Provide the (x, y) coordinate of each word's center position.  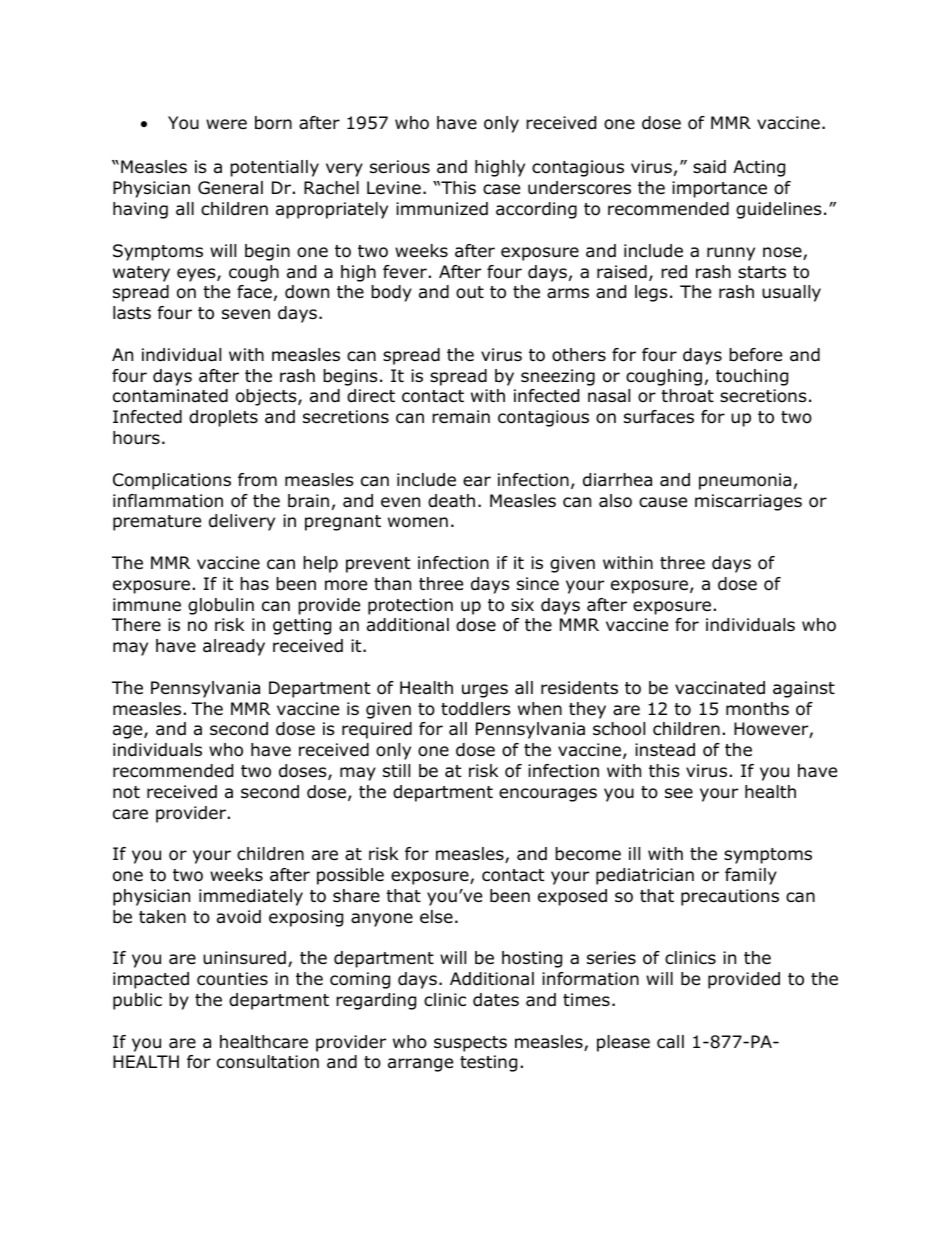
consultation (268, 1062)
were (226, 124)
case (501, 189)
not (126, 792)
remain (461, 417)
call (670, 1042)
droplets (223, 418)
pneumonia (745, 481)
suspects (470, 1044)
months (757, 709)
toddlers (476, 709)
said (709, 167)
